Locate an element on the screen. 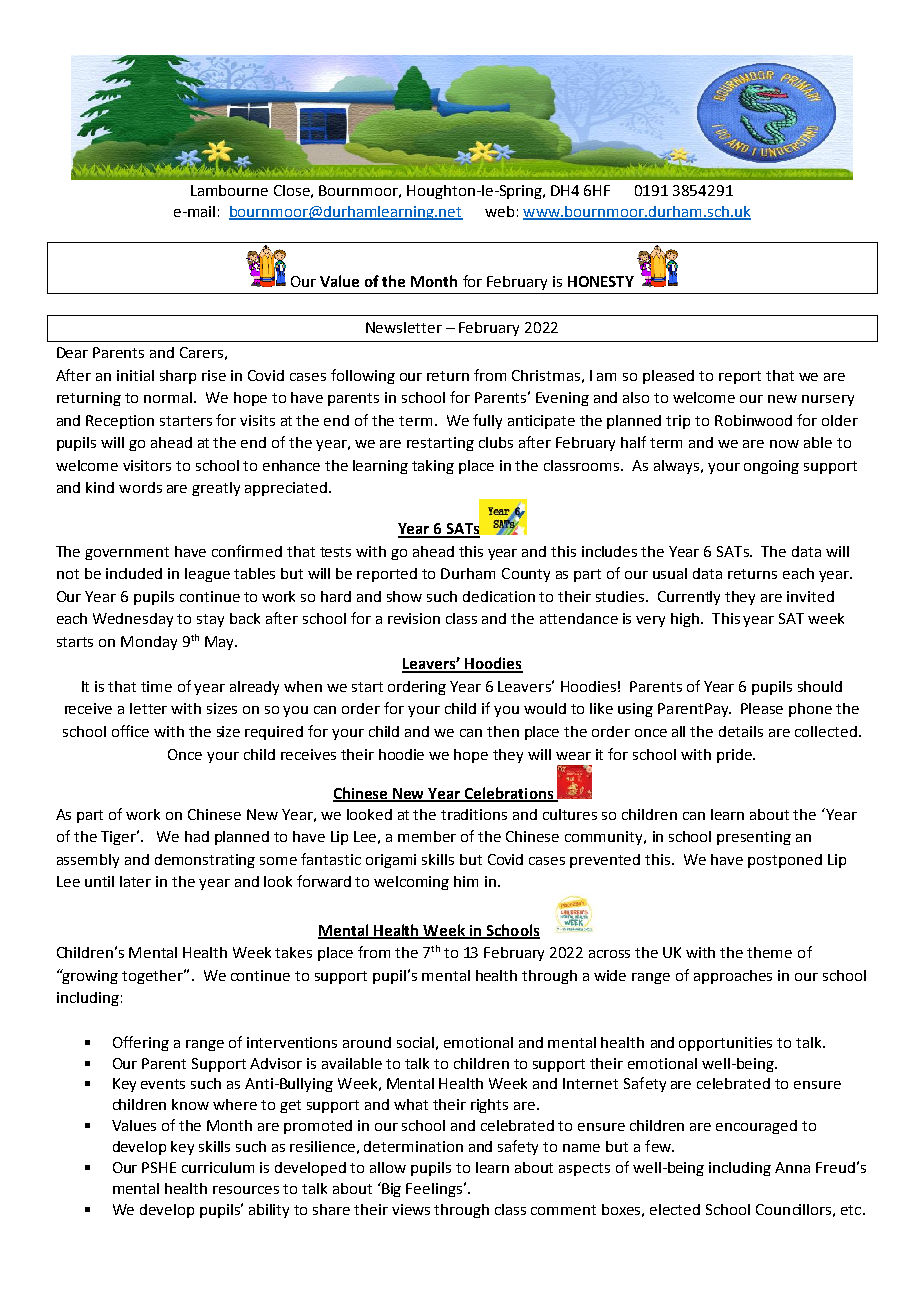 The image size is (924, 1308). HONESTY is located at coordinates (601, 281).
